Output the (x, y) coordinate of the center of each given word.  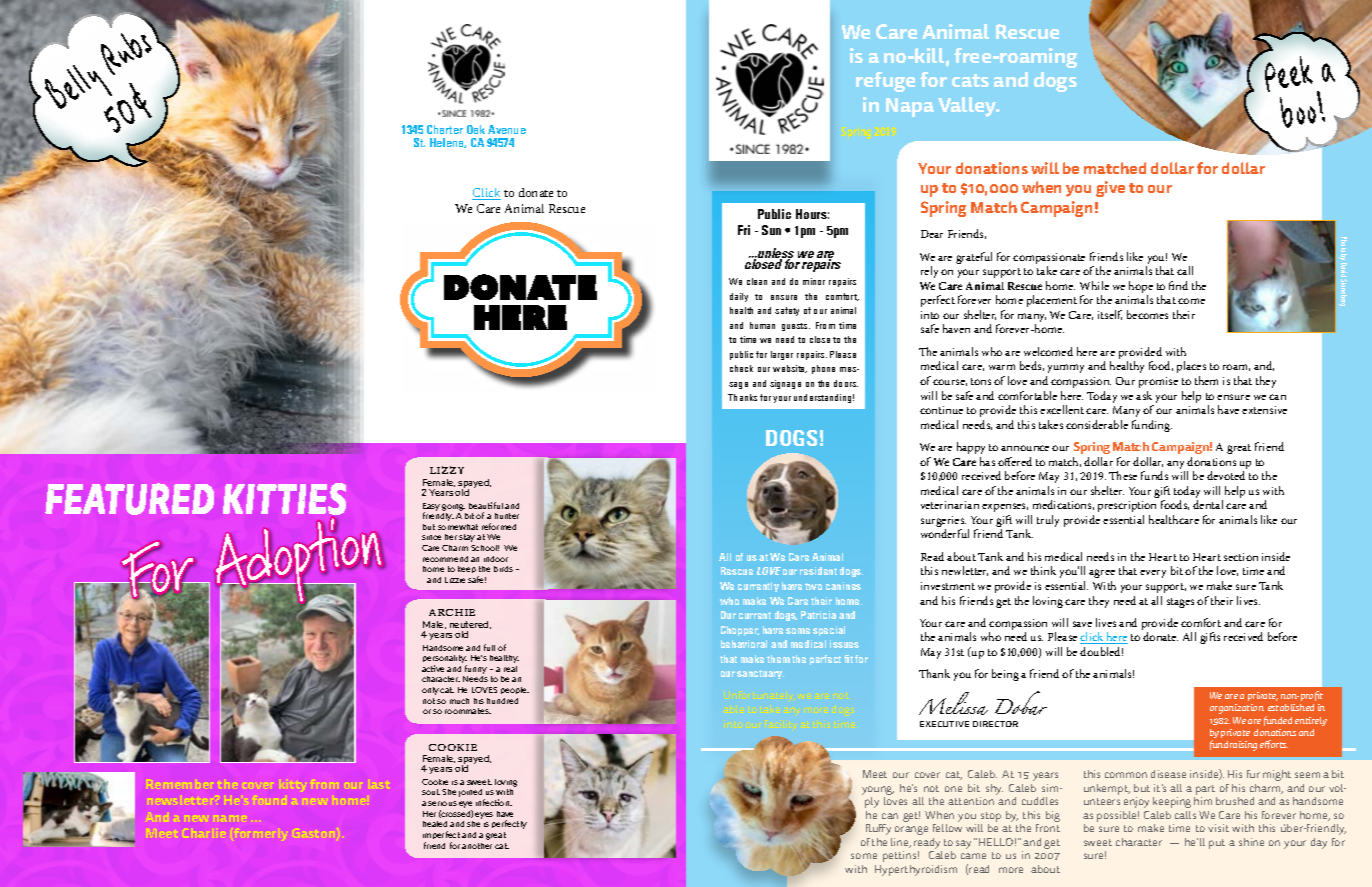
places (1191, 367)
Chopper (740, 631)
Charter (445, 129)
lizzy (447, 470)
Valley (968, 107)
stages (1180, 603)
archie (452, 612)
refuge (885, 82)
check (741, 368)
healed (435, 824)
